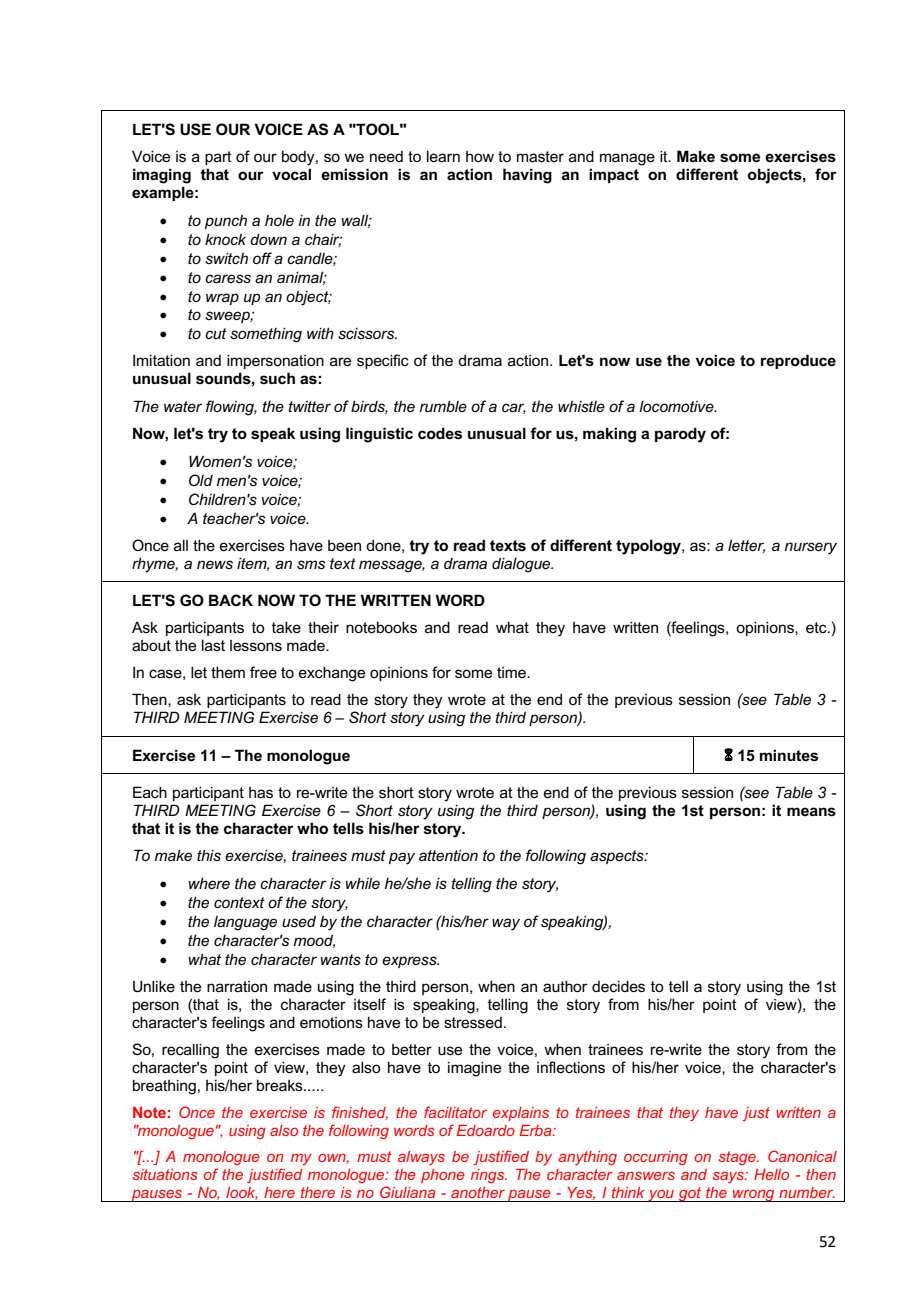  Describe the element at coordinates (448, 855) in the screenshot. I see `attention` at that location.
